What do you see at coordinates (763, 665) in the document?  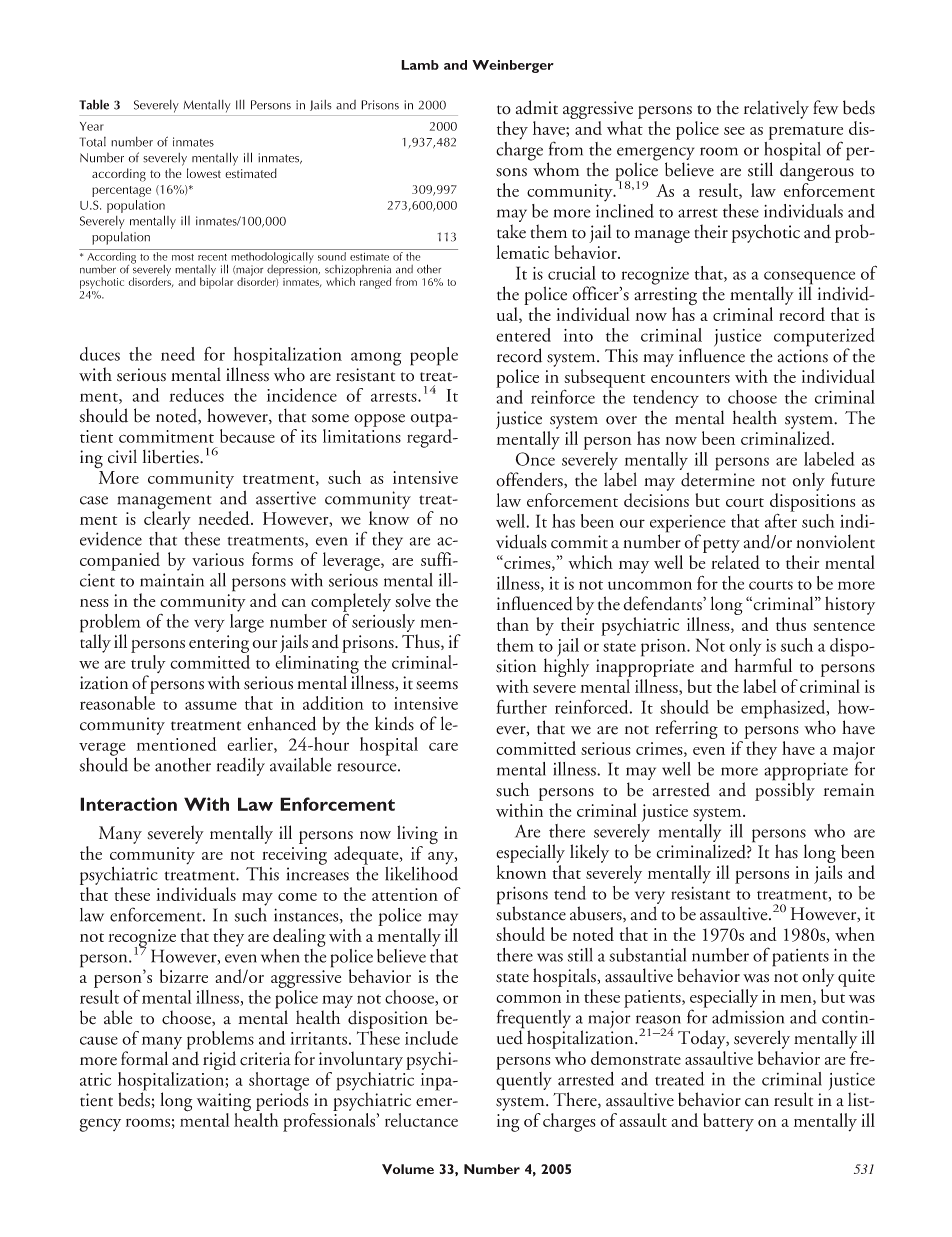 I see `harmful` at bounding box center [763, 665].
